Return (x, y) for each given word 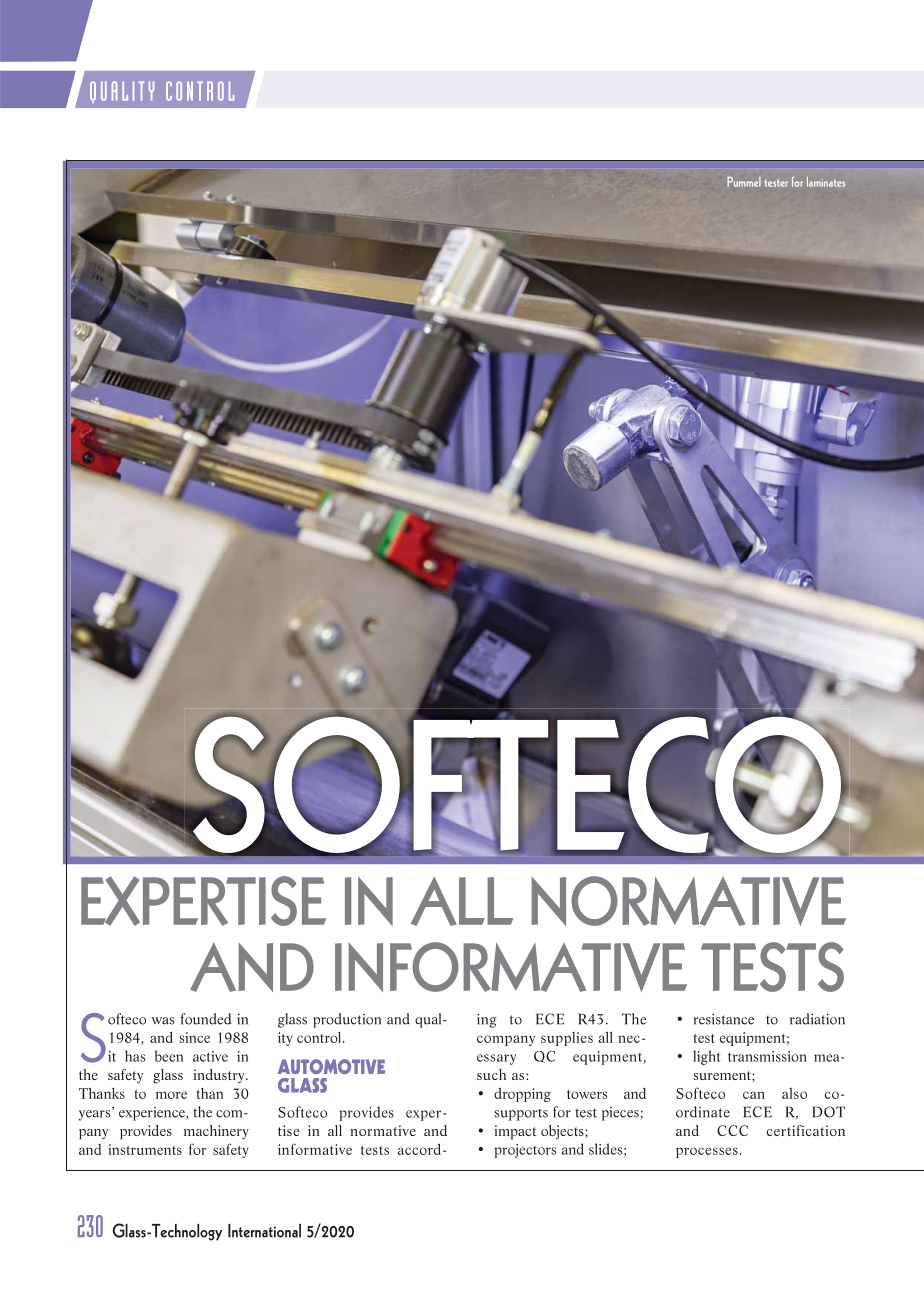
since (194, 1037)
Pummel (744, 182)
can (754, 1095)
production (347, 1020)
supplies (567, 1039)
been (168, 1056)
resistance (724, 1019)
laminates (826, 182)
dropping (522, 1095)
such (491, 1074)
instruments (145, 1149)
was (162, 1021)
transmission (767, 1056)
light (706, 1057)
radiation (817, 1019)
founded (205, 1019)
